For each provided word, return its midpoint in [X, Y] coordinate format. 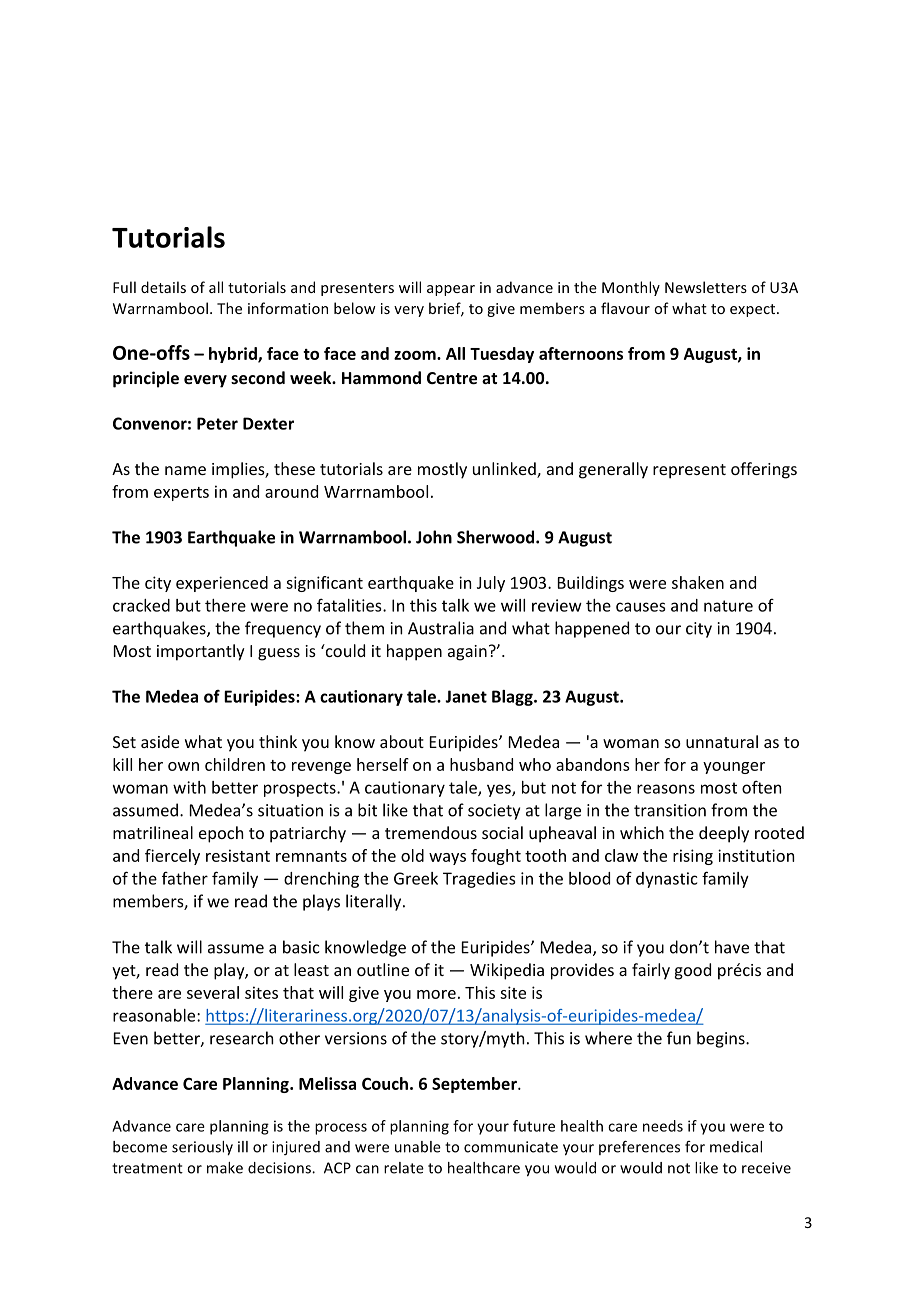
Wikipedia [507, 971]
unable [418, 1147]
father [185, 878]
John [434, 537]
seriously [202, 1148]
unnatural [722, 741]
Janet [466, 696]
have [732, 947]
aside [160, 741]
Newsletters [706, 287]
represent [689, 471]
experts [181, 494]
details [163, 287]
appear [451, 290]
